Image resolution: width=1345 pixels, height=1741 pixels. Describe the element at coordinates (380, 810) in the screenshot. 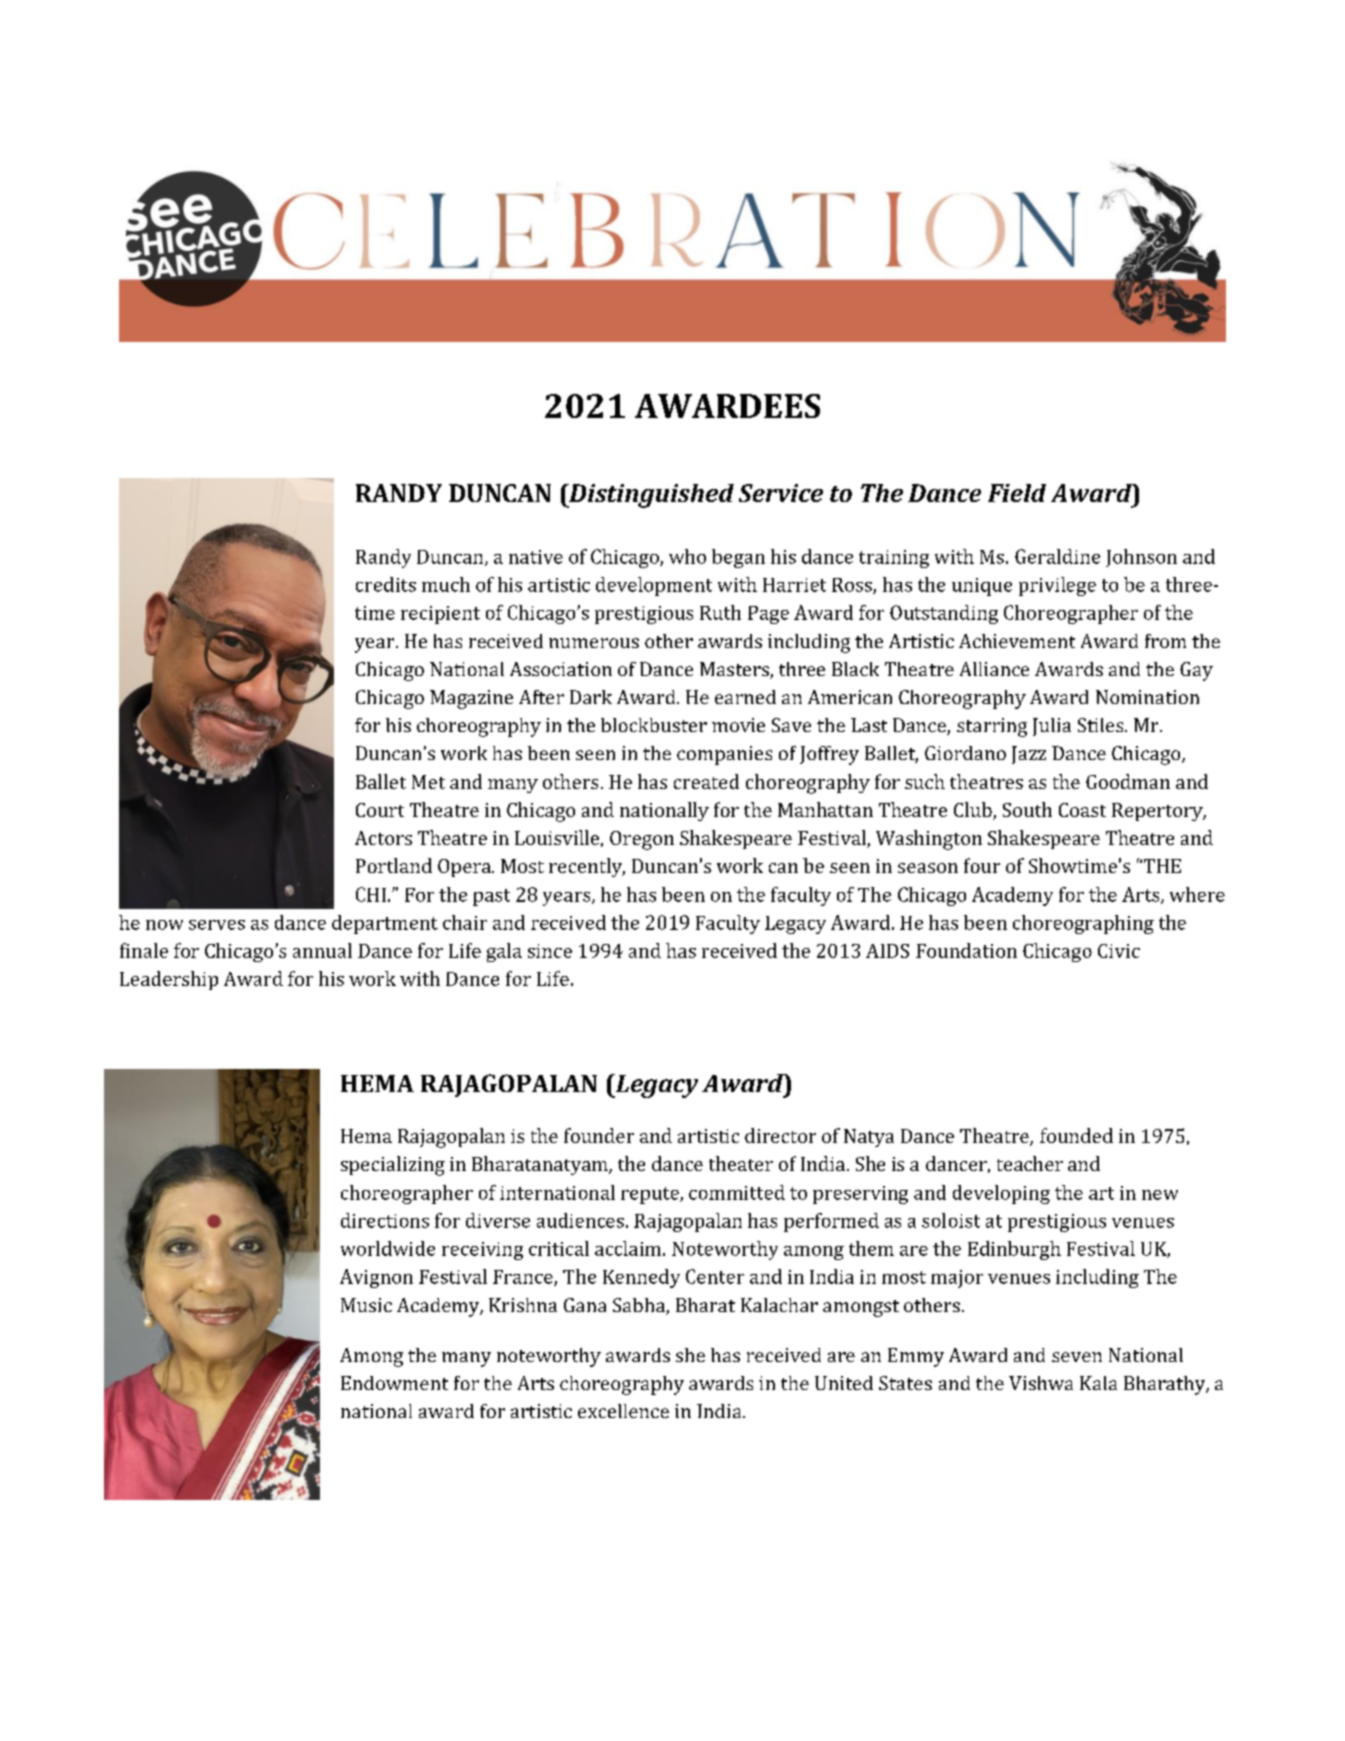

I see `Court` at that location.
